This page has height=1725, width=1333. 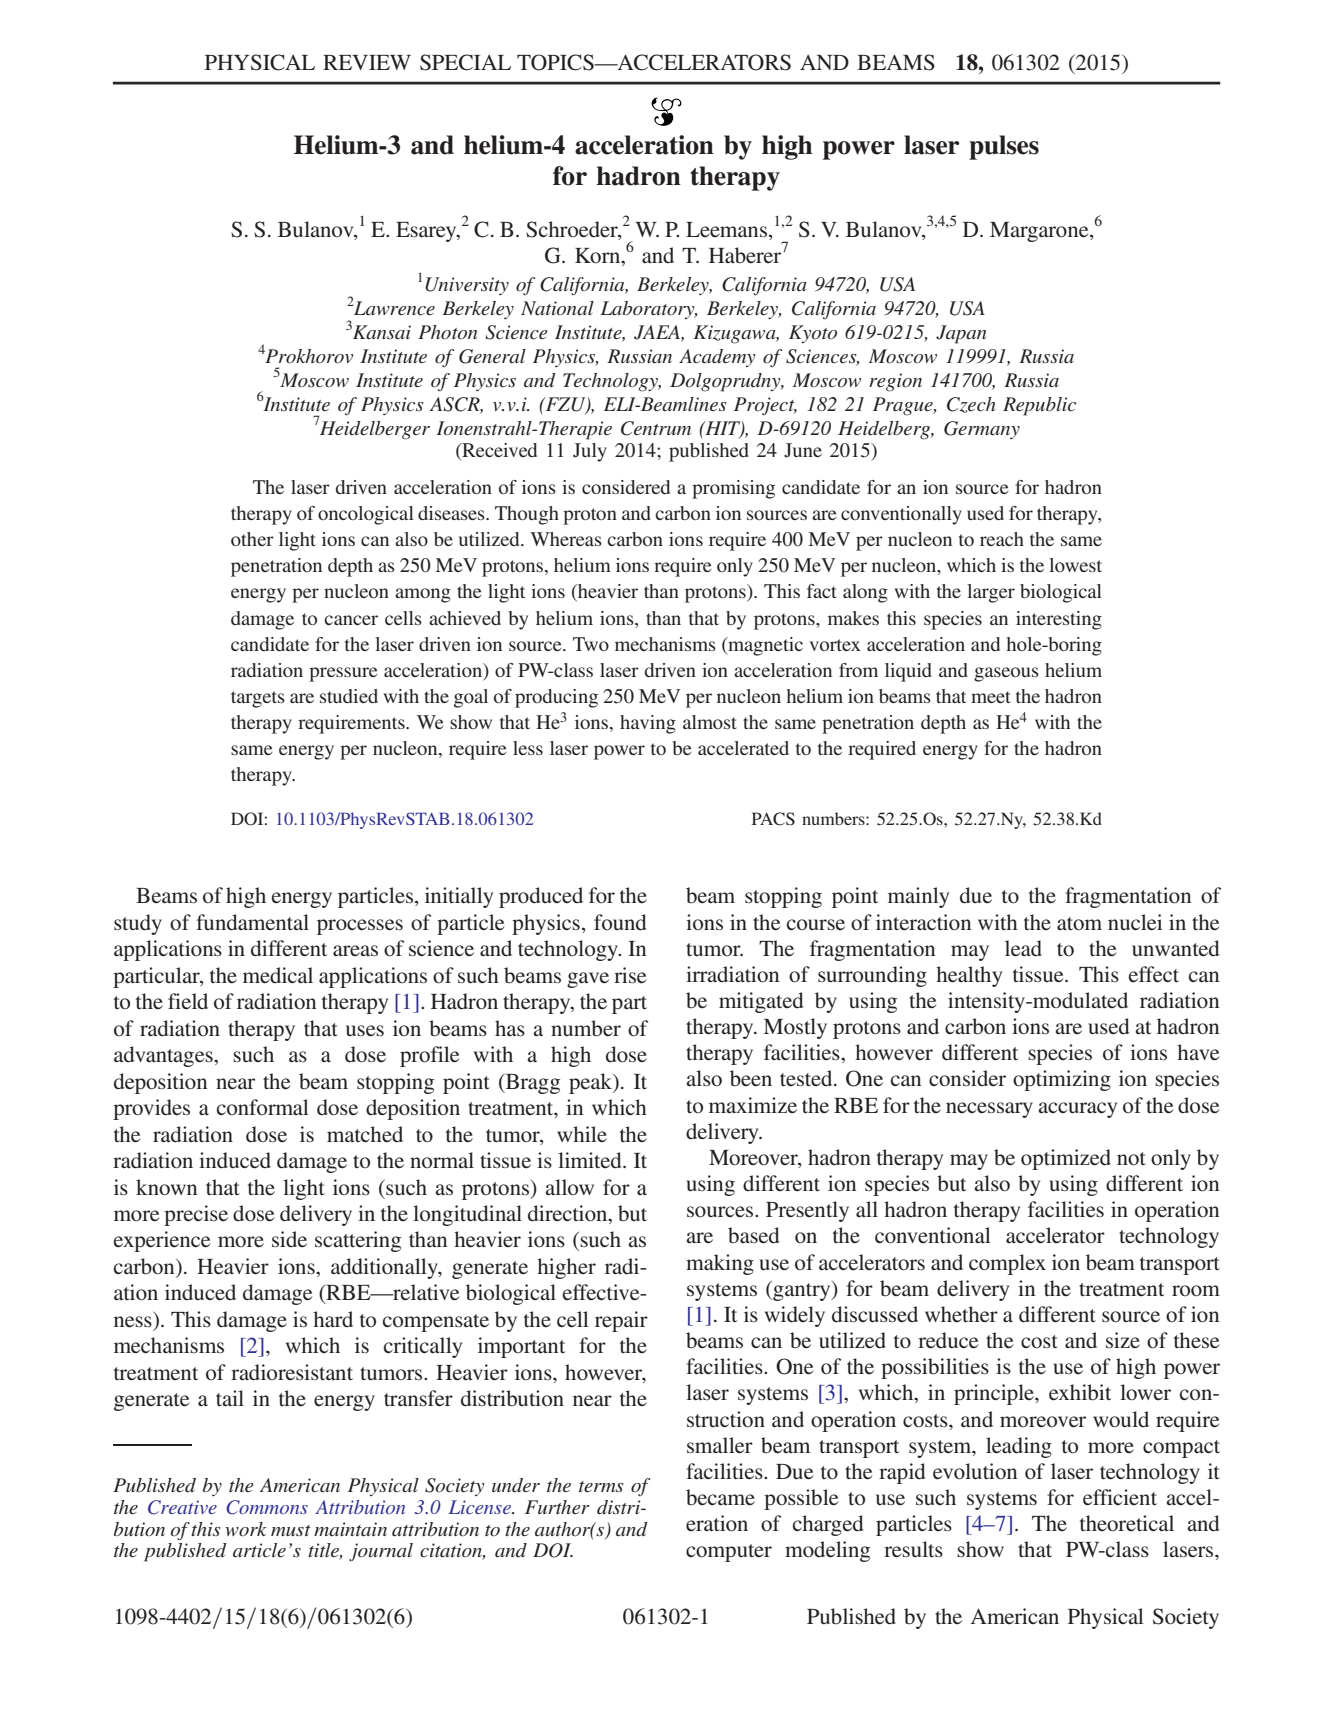 I want to click on pulses, so click(x=1004, y=147).
